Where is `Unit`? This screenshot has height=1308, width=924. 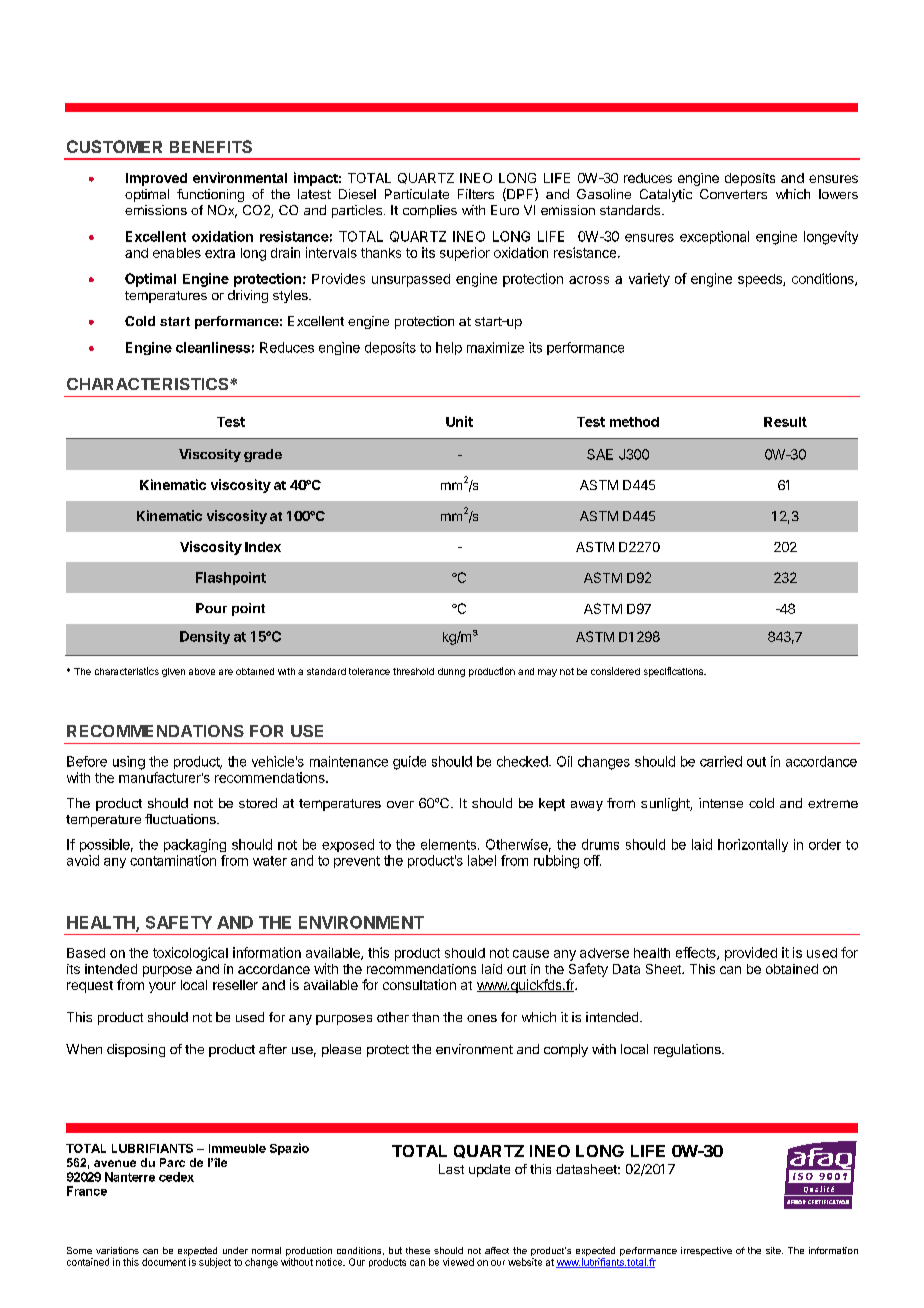
Unit is located at coordinates (459, 421).
